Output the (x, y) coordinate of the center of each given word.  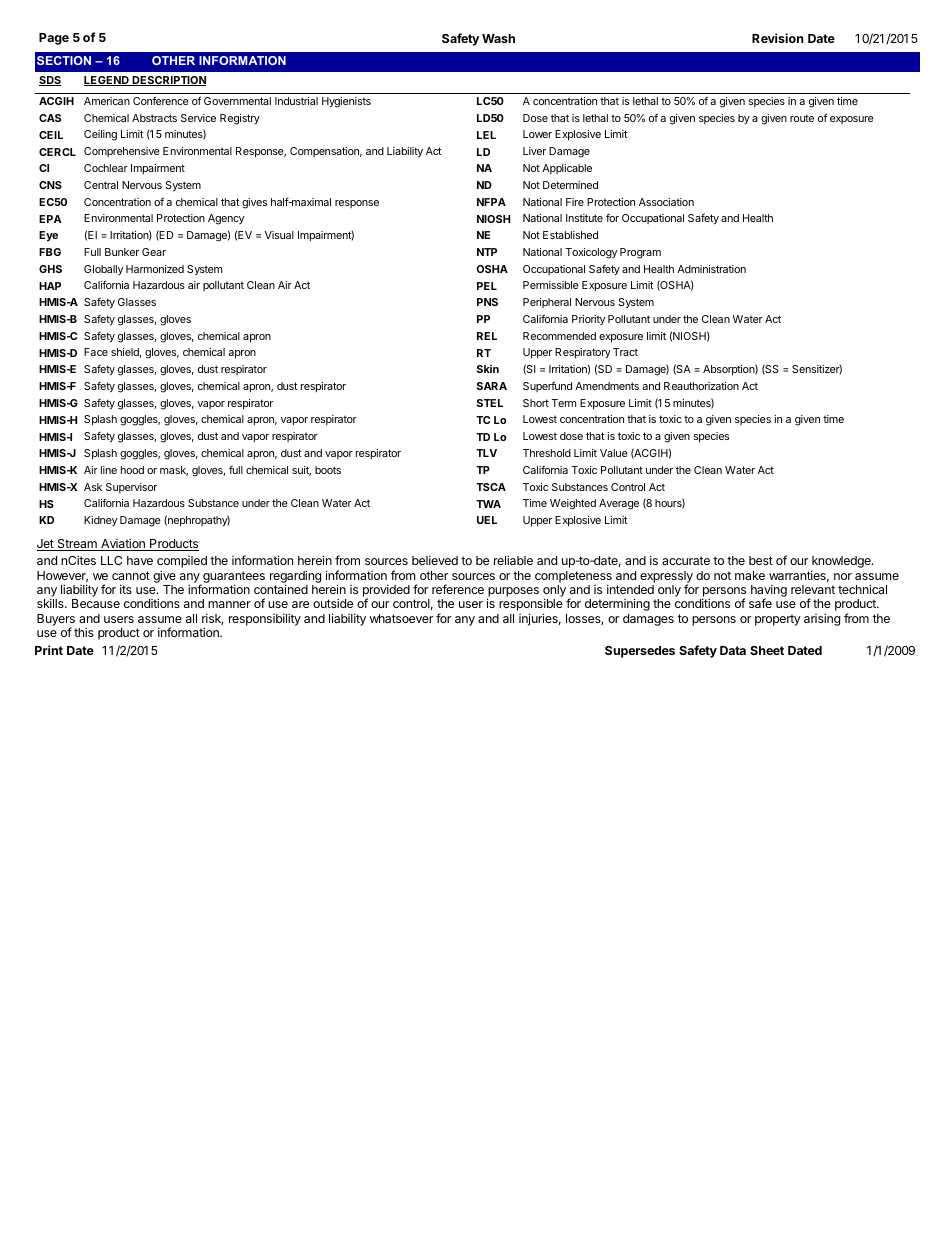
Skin (488, 369)
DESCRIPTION (168, 81)
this (84, 632)
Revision (778, 38)
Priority (588, 320)
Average (619, 504)
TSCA (491, 487)
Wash (498, 38)
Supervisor (131, 488)
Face (96, 352)
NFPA (491, 202)
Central (101, 185)
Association (666, 202)
